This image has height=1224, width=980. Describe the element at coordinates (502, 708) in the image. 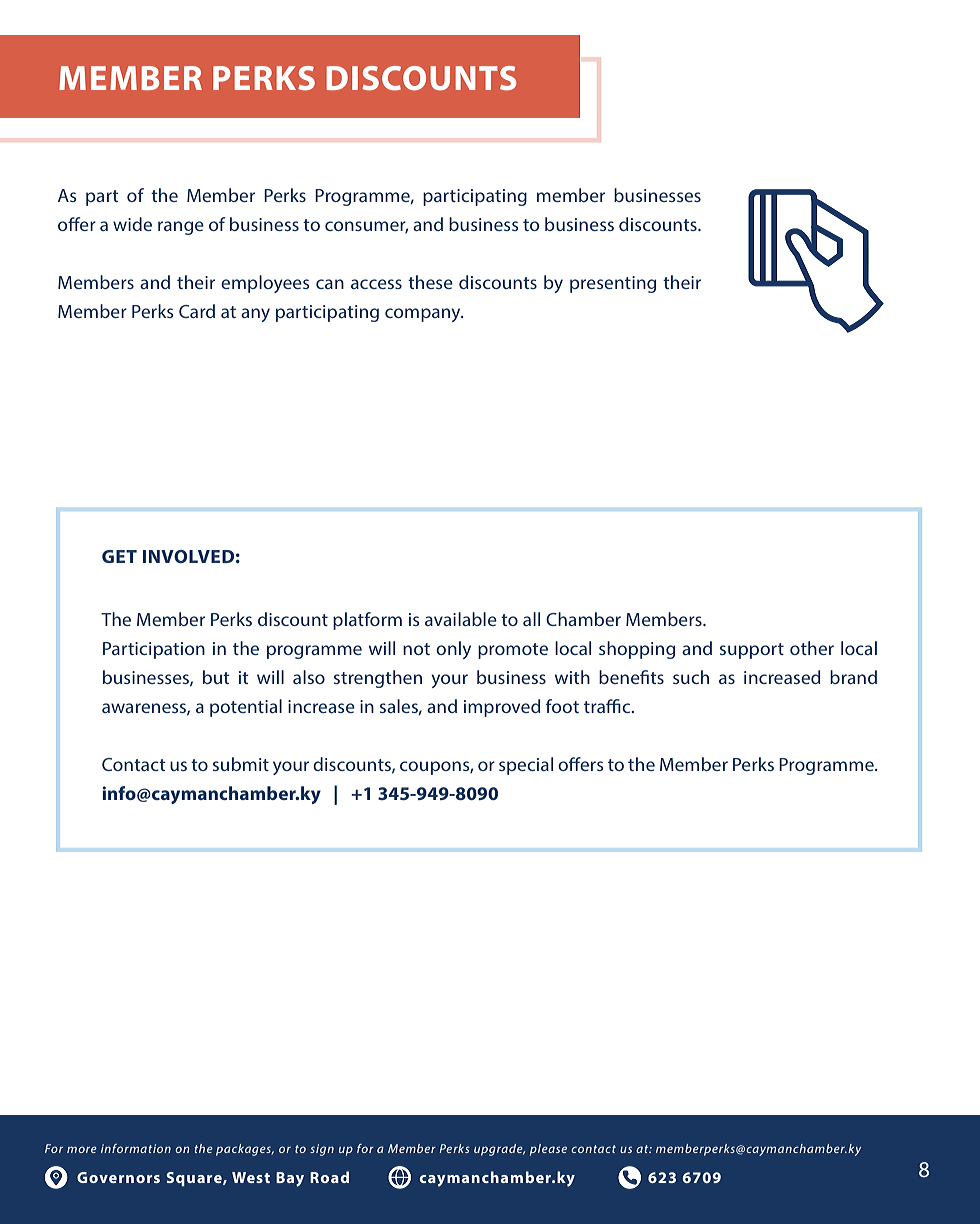

I see `improved` at that location.
